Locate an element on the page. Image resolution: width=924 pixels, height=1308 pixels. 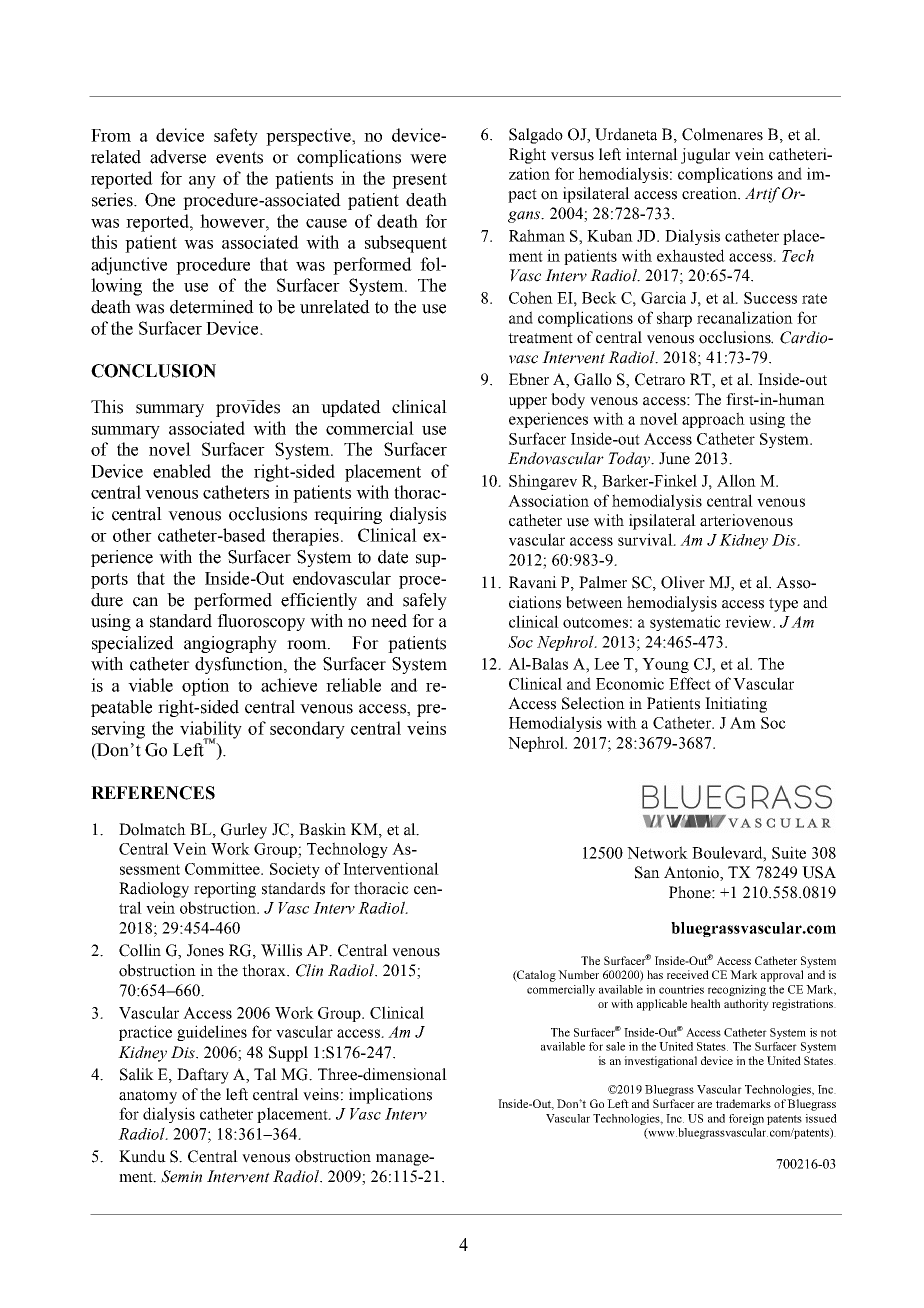
Number is located at coordinates (578, 974).
